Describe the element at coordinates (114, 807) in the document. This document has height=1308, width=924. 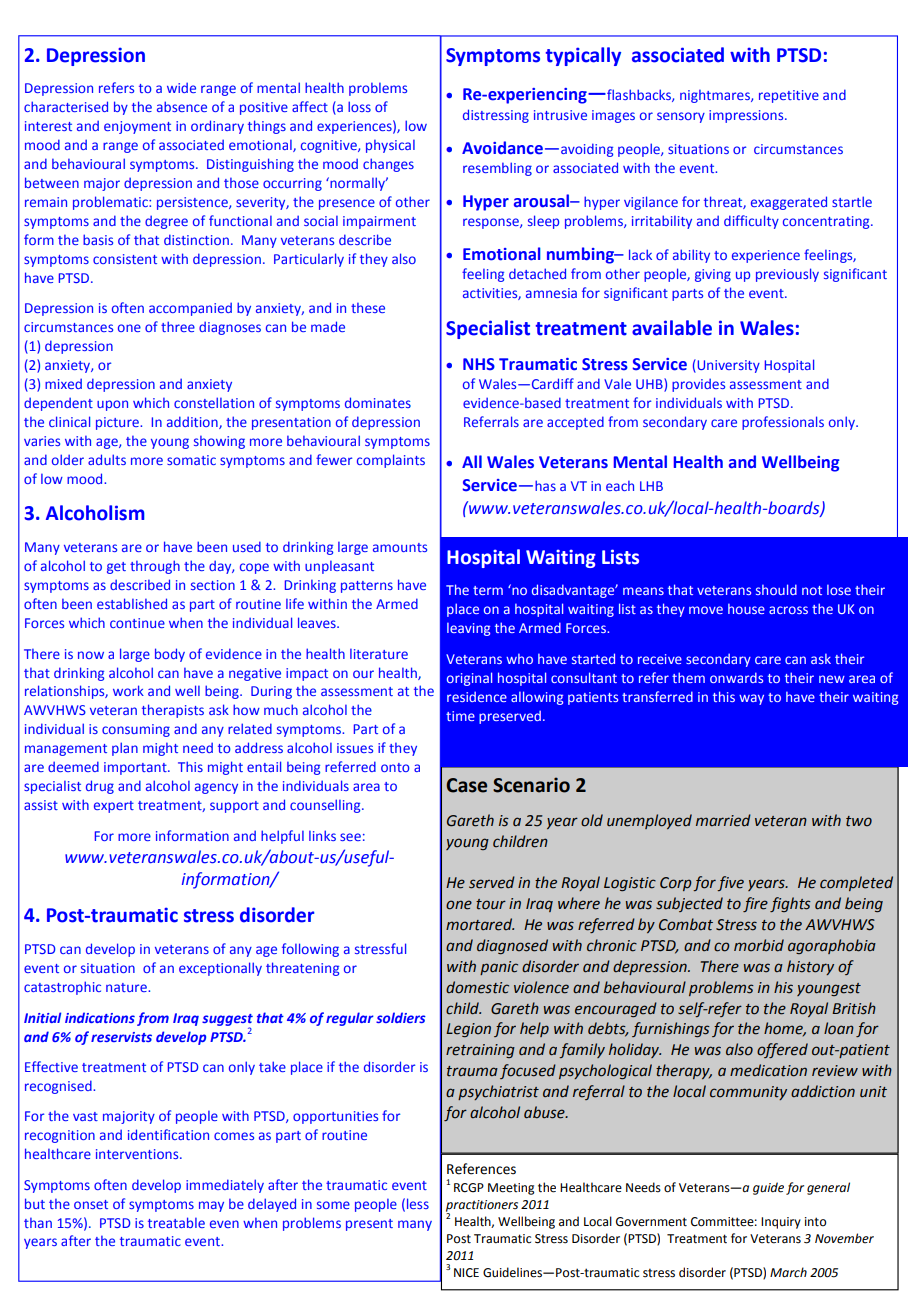
I see `expert` at that location.
